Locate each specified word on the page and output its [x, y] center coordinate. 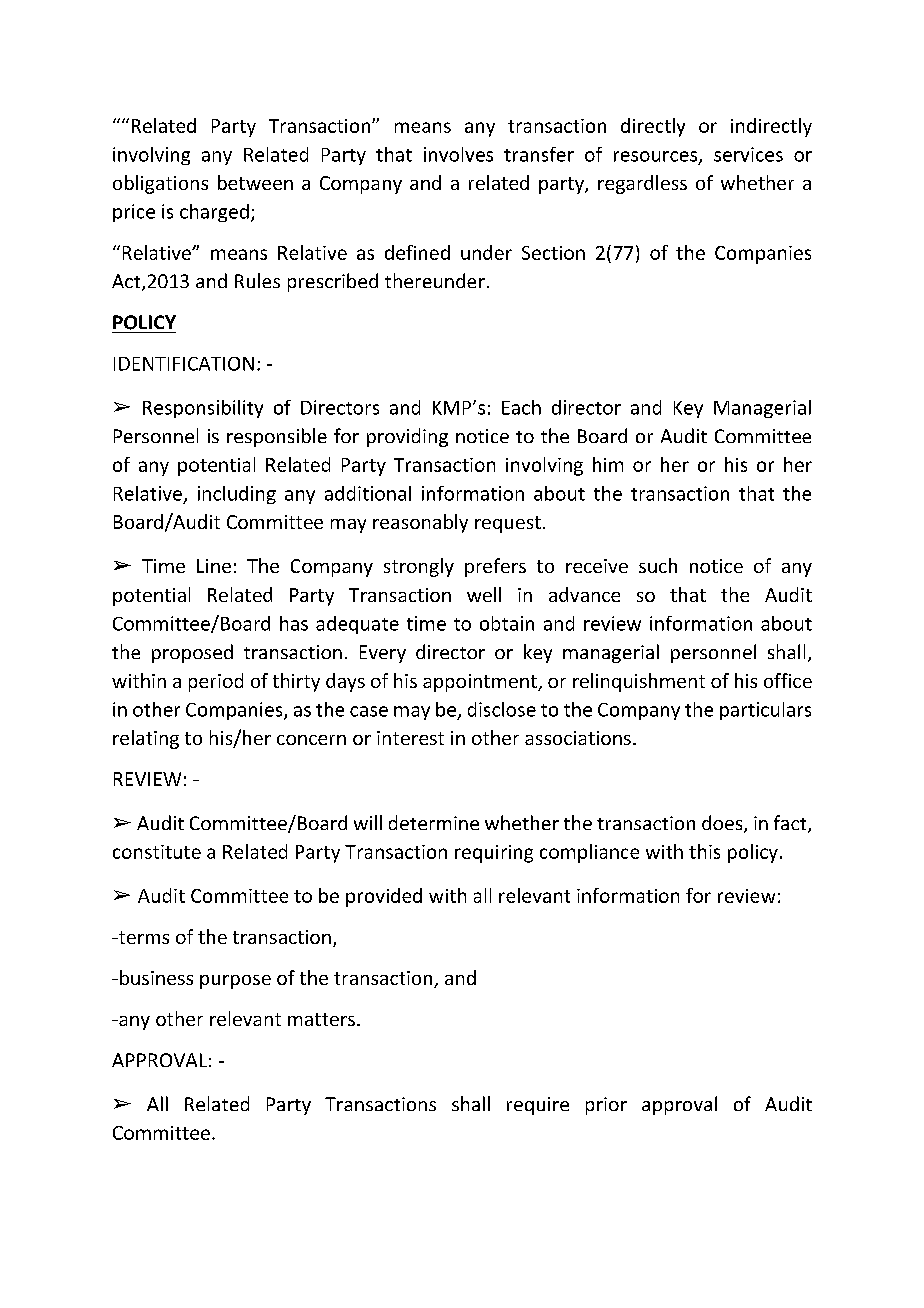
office [788, 680]
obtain [507, 623]
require [538, 1106]
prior [606, 1106]
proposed [192, 653]
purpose [235, 982]
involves [458, 154]
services [748, 154]
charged [214, 213]
